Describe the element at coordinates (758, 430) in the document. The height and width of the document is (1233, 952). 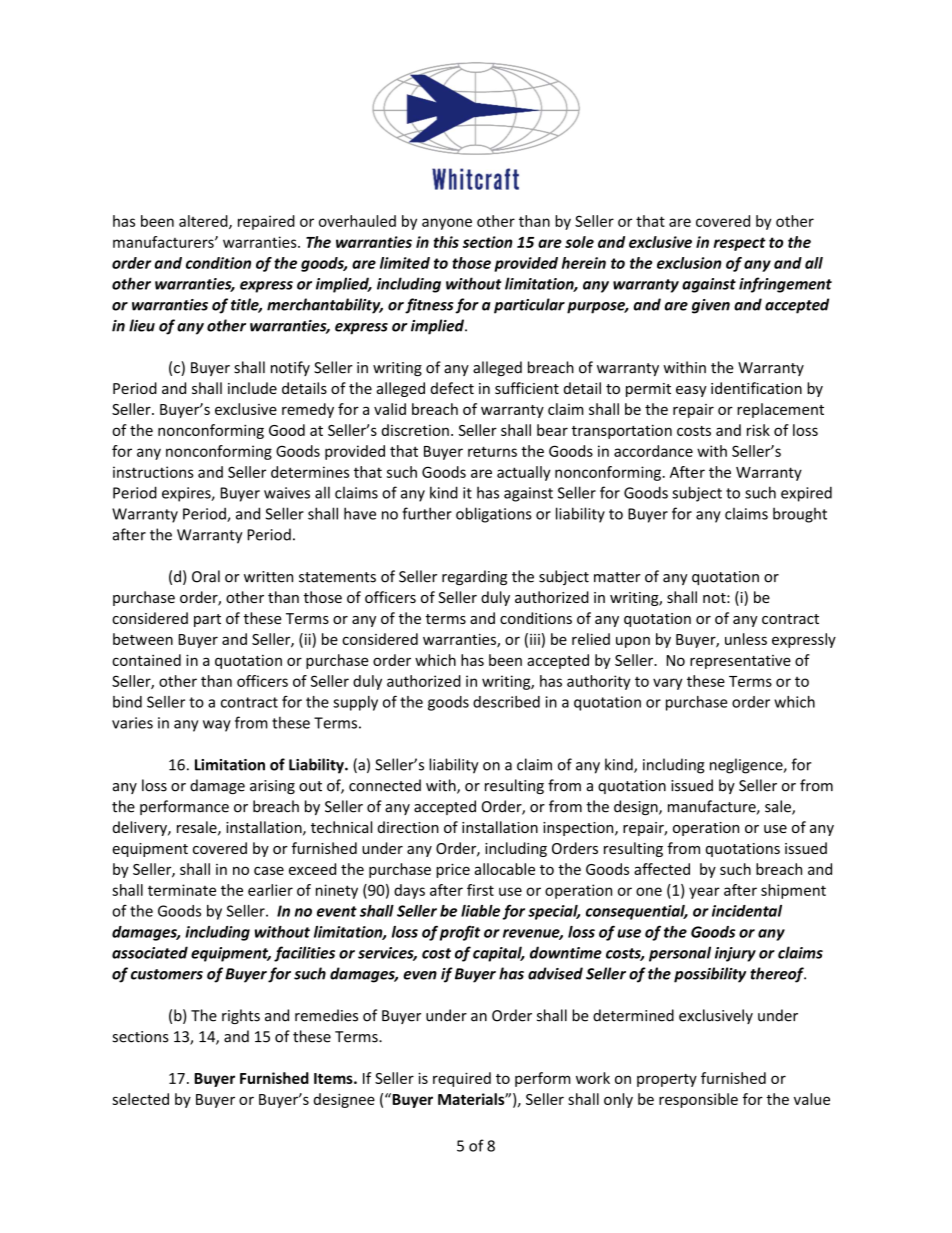
I see `risk` at that location.
